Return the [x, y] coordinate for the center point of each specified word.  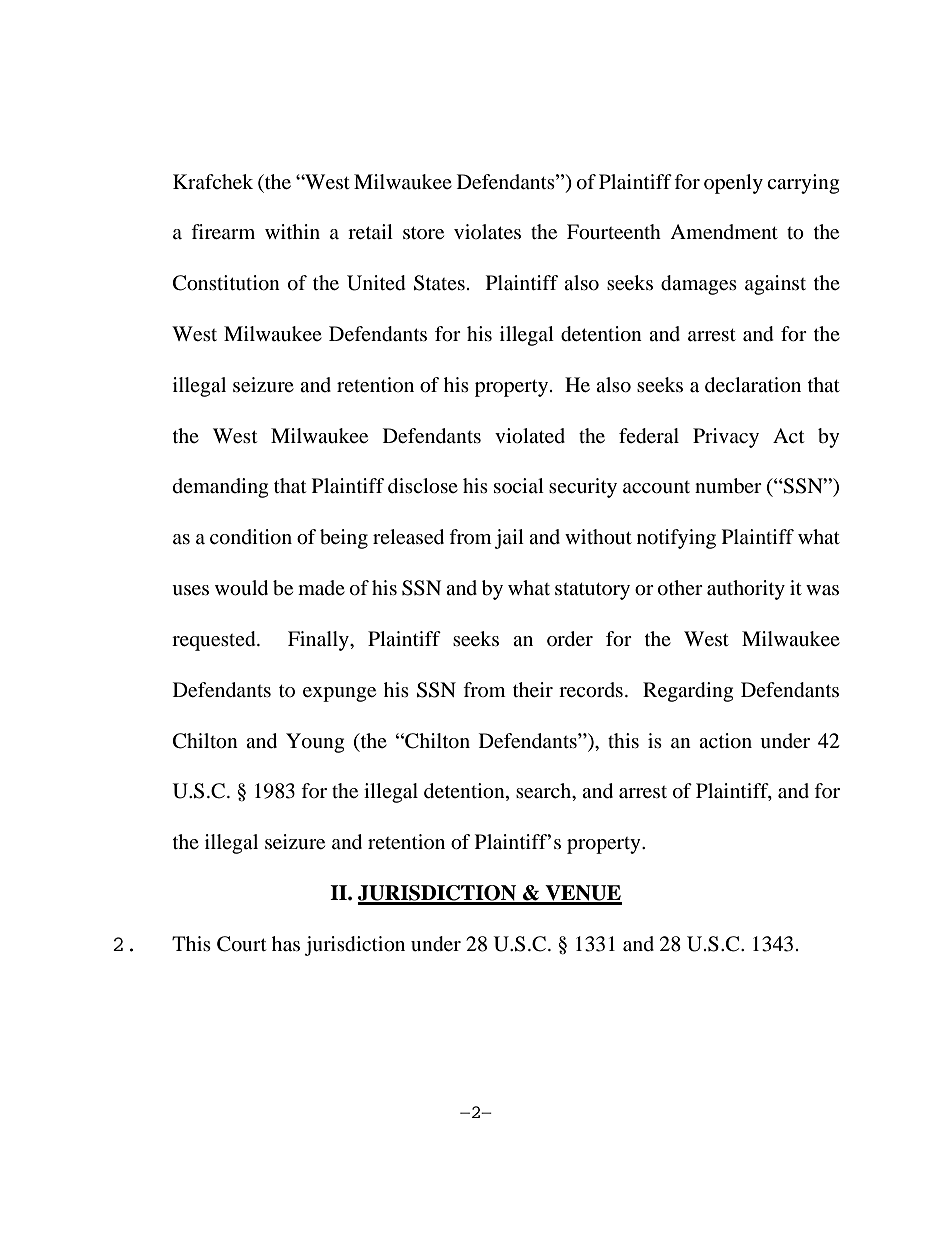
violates [487, 231]
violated [530, 436]
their [533, 689]
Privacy [726, 438]
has [286, 943]
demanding [220, 488]
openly [733, 184]
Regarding [688, 692]
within [292, 231]
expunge [339, 694]
